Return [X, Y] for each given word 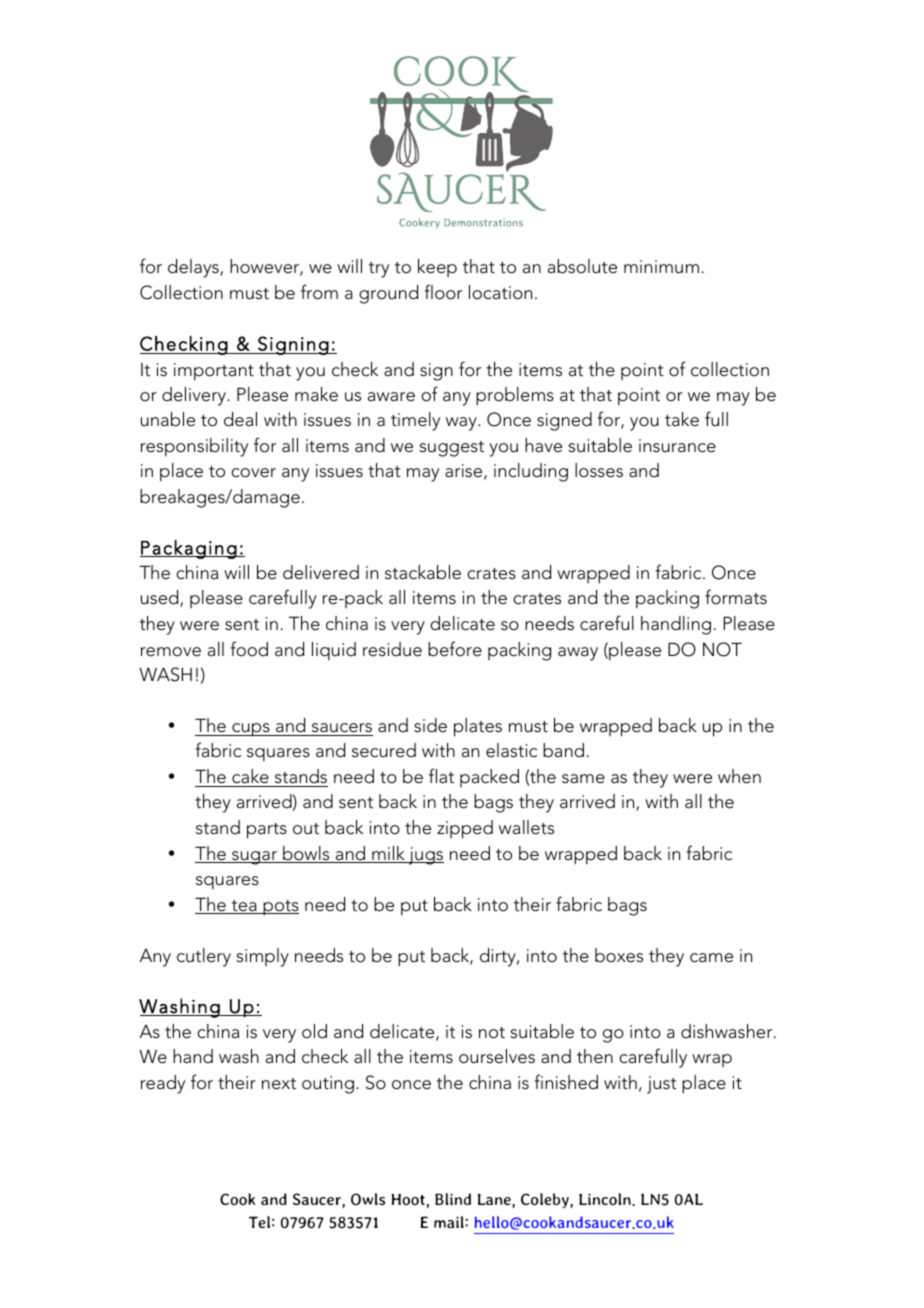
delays [194, 268]
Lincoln [606, 1199]
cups [251, 730]
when [739, 776]
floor [443, 292]
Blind [453, 1199]
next [279, 1084]
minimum [661, 267]
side [430, 725]
